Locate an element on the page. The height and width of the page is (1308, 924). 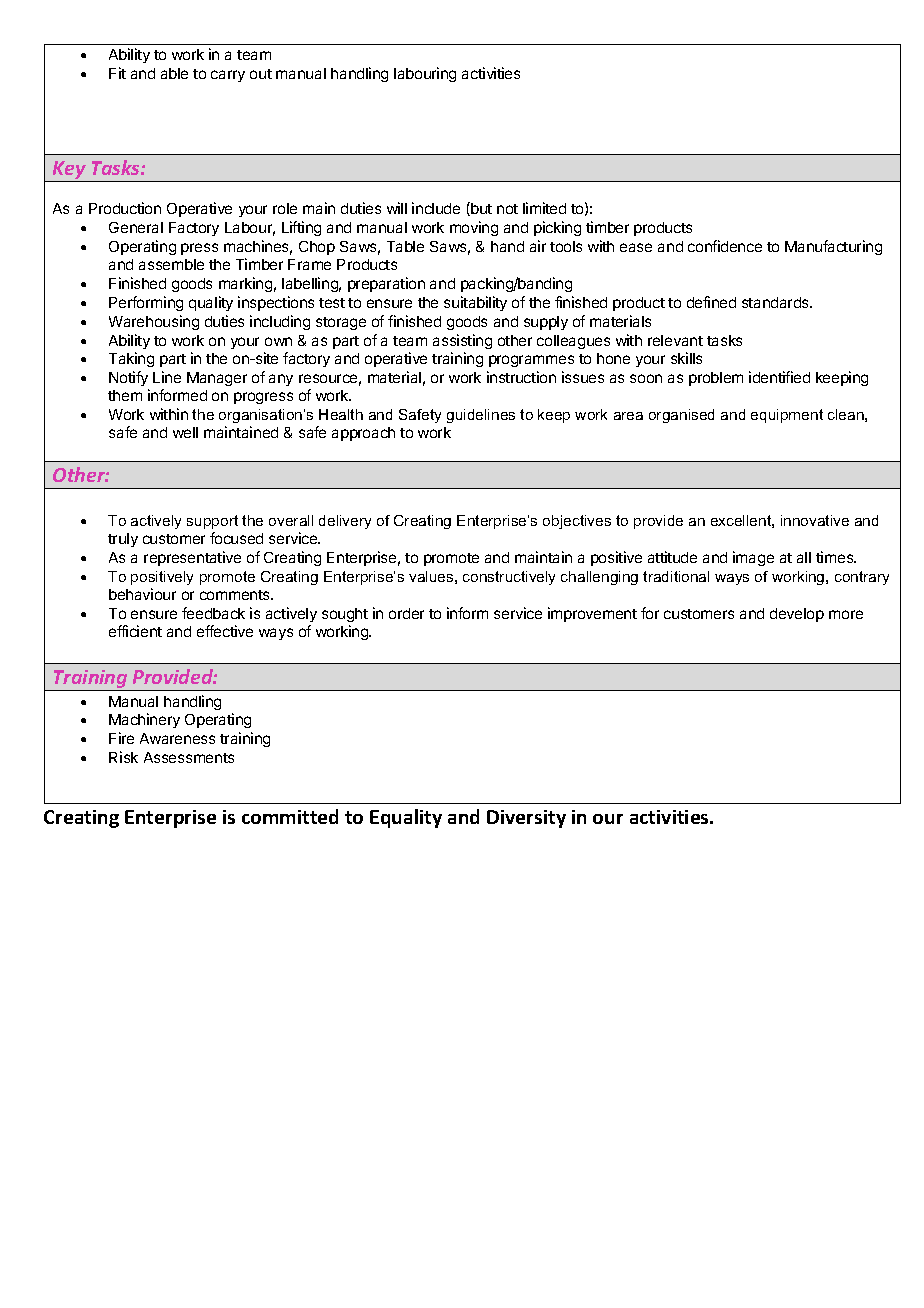
out is located at coordinates (261, 74).
